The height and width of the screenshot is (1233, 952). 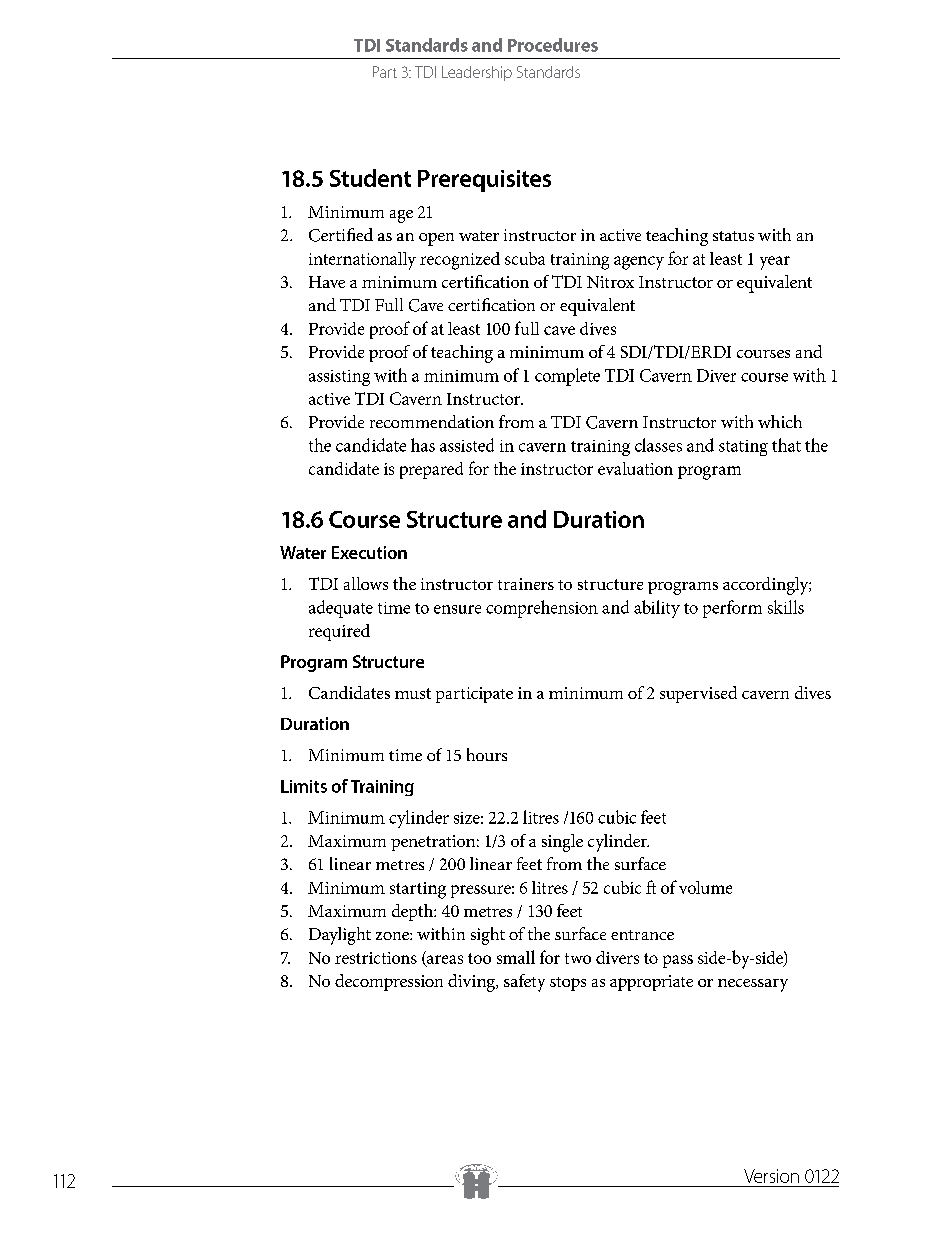 What do you see at coordinates (553, 45) in the screenshot?
I see `Procedures` at bounding box center [553, 45].
